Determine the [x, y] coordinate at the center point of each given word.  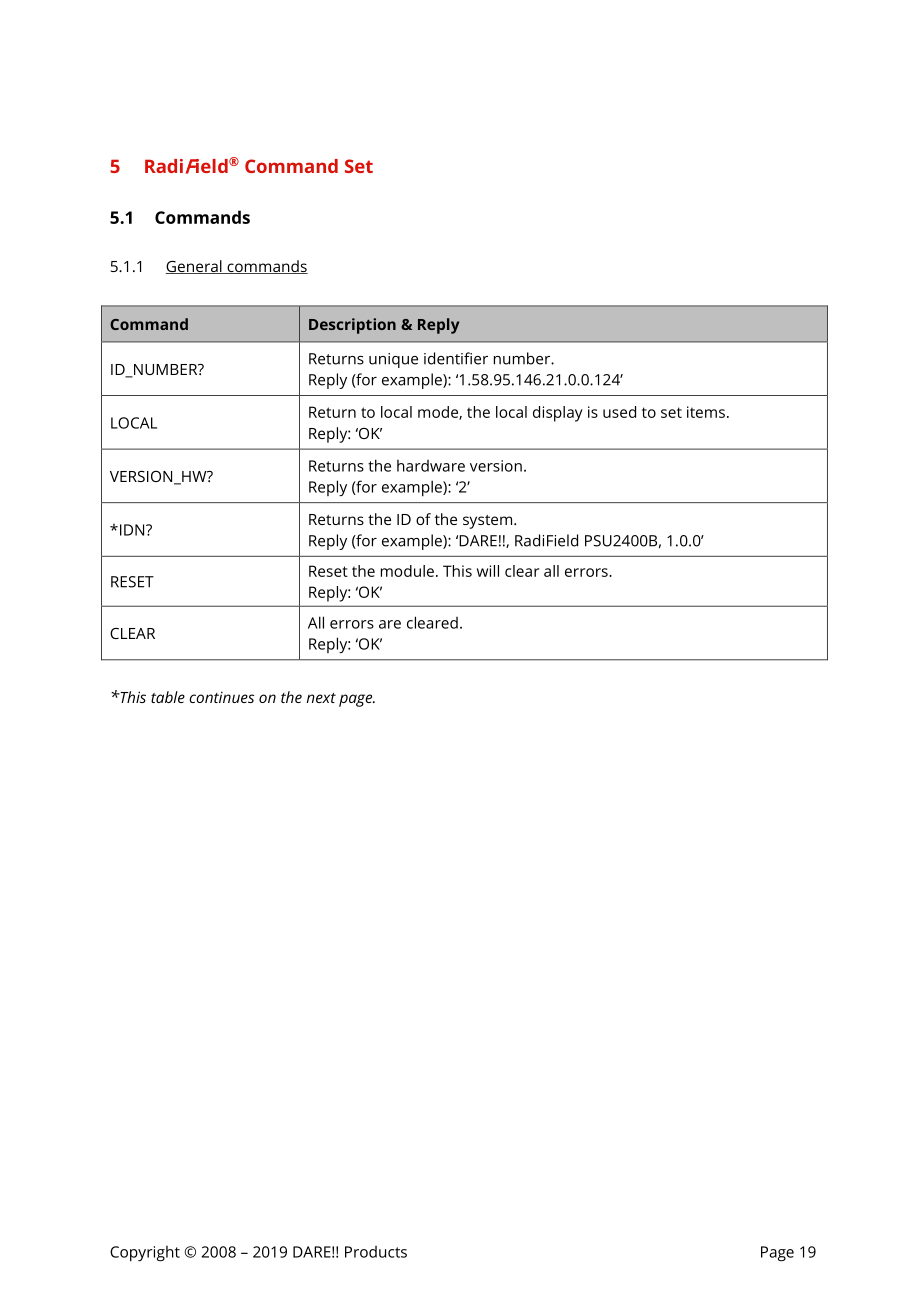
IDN [132, 530]
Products [376, 1252]
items [706, 412]
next [321, 698]
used [619, 412]
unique [393, 360]
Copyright [145, 1254]
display [558, 414]
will [488, 571]
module [407, 571]
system [489, 522]
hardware [431, 466]
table [168, 697]
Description [352, 326]
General [194, 267]
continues [221, 697]
